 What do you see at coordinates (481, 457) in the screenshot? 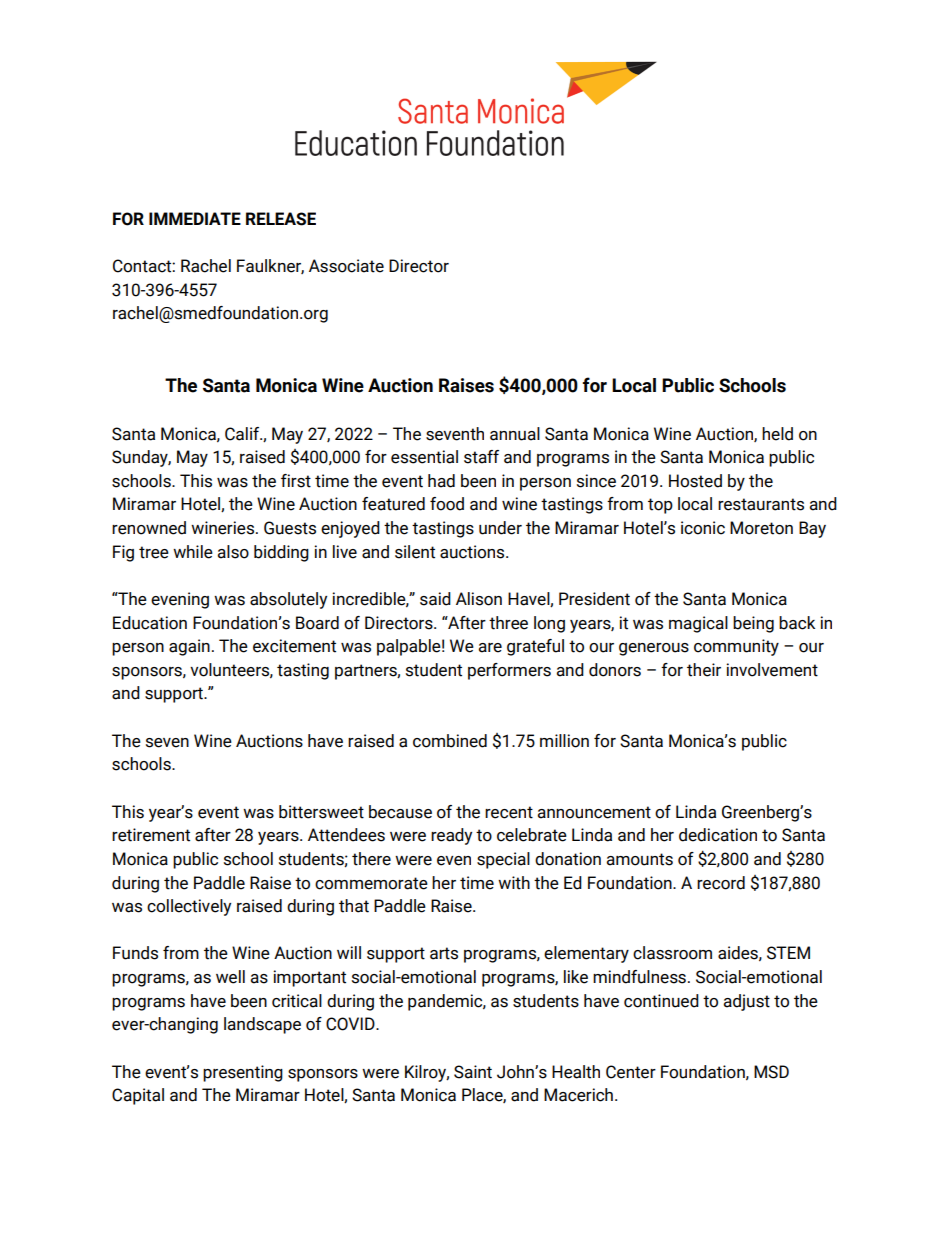
I see `staff` at bounding box center [481, 457].
